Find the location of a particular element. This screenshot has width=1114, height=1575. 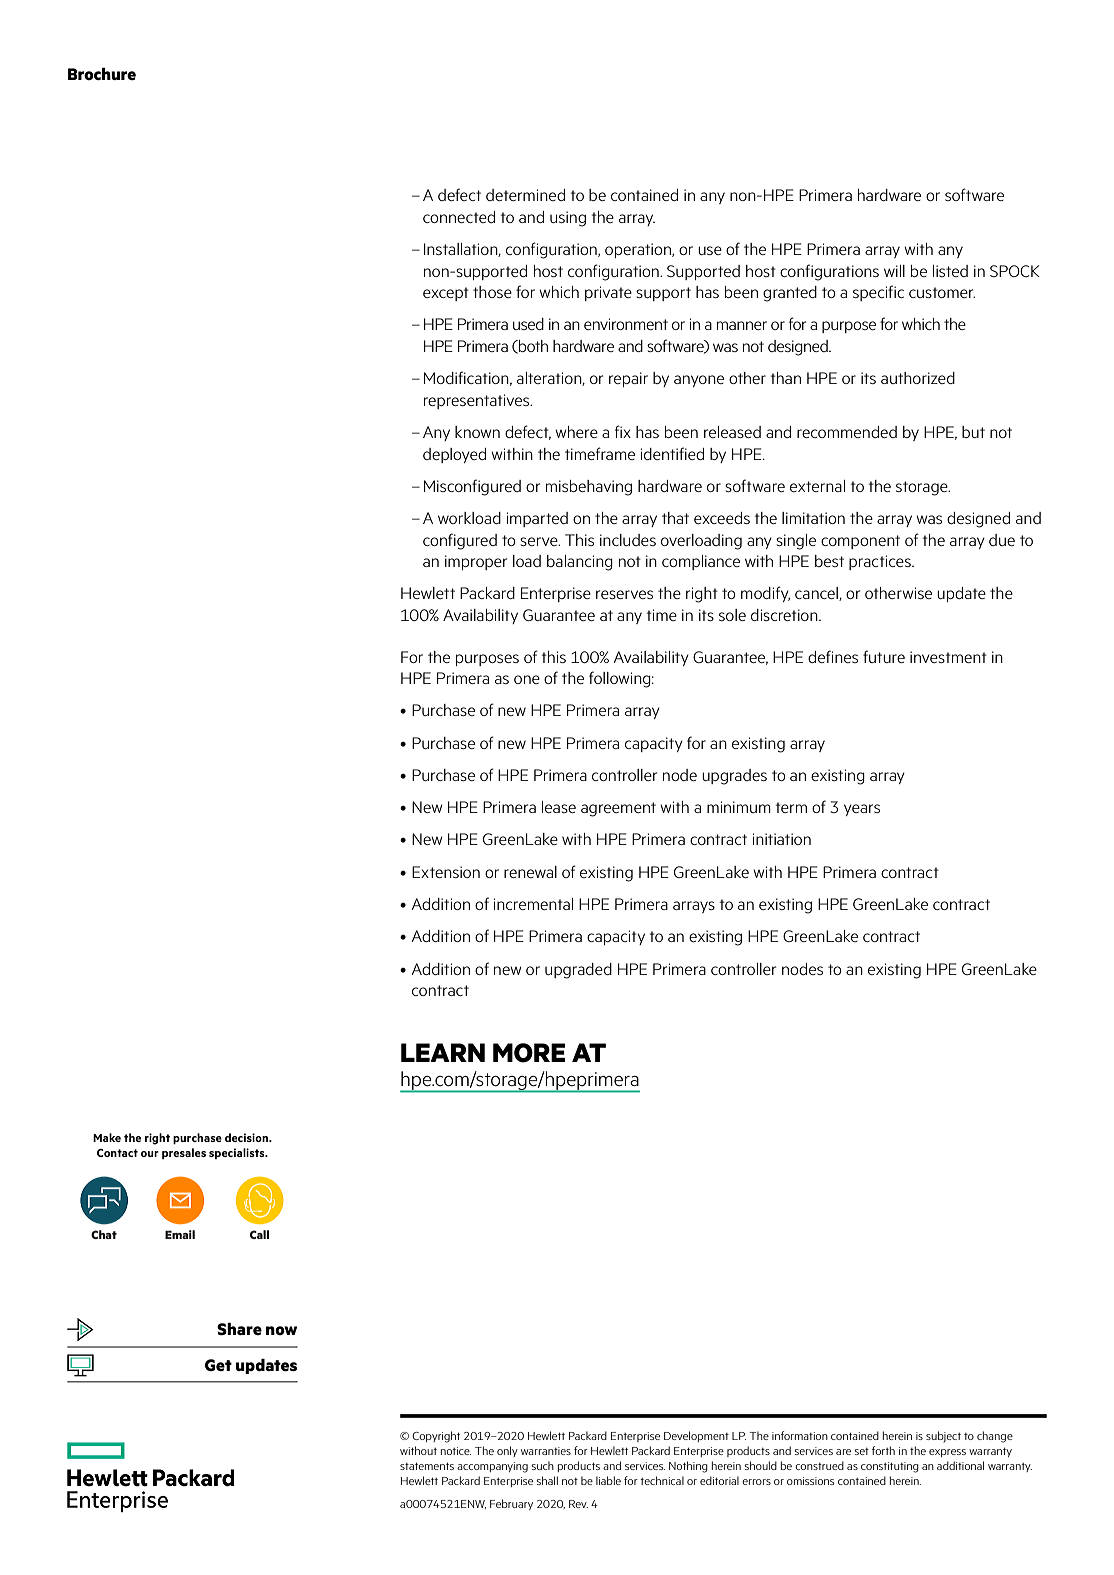

years is located at coordinates (862, 810).
